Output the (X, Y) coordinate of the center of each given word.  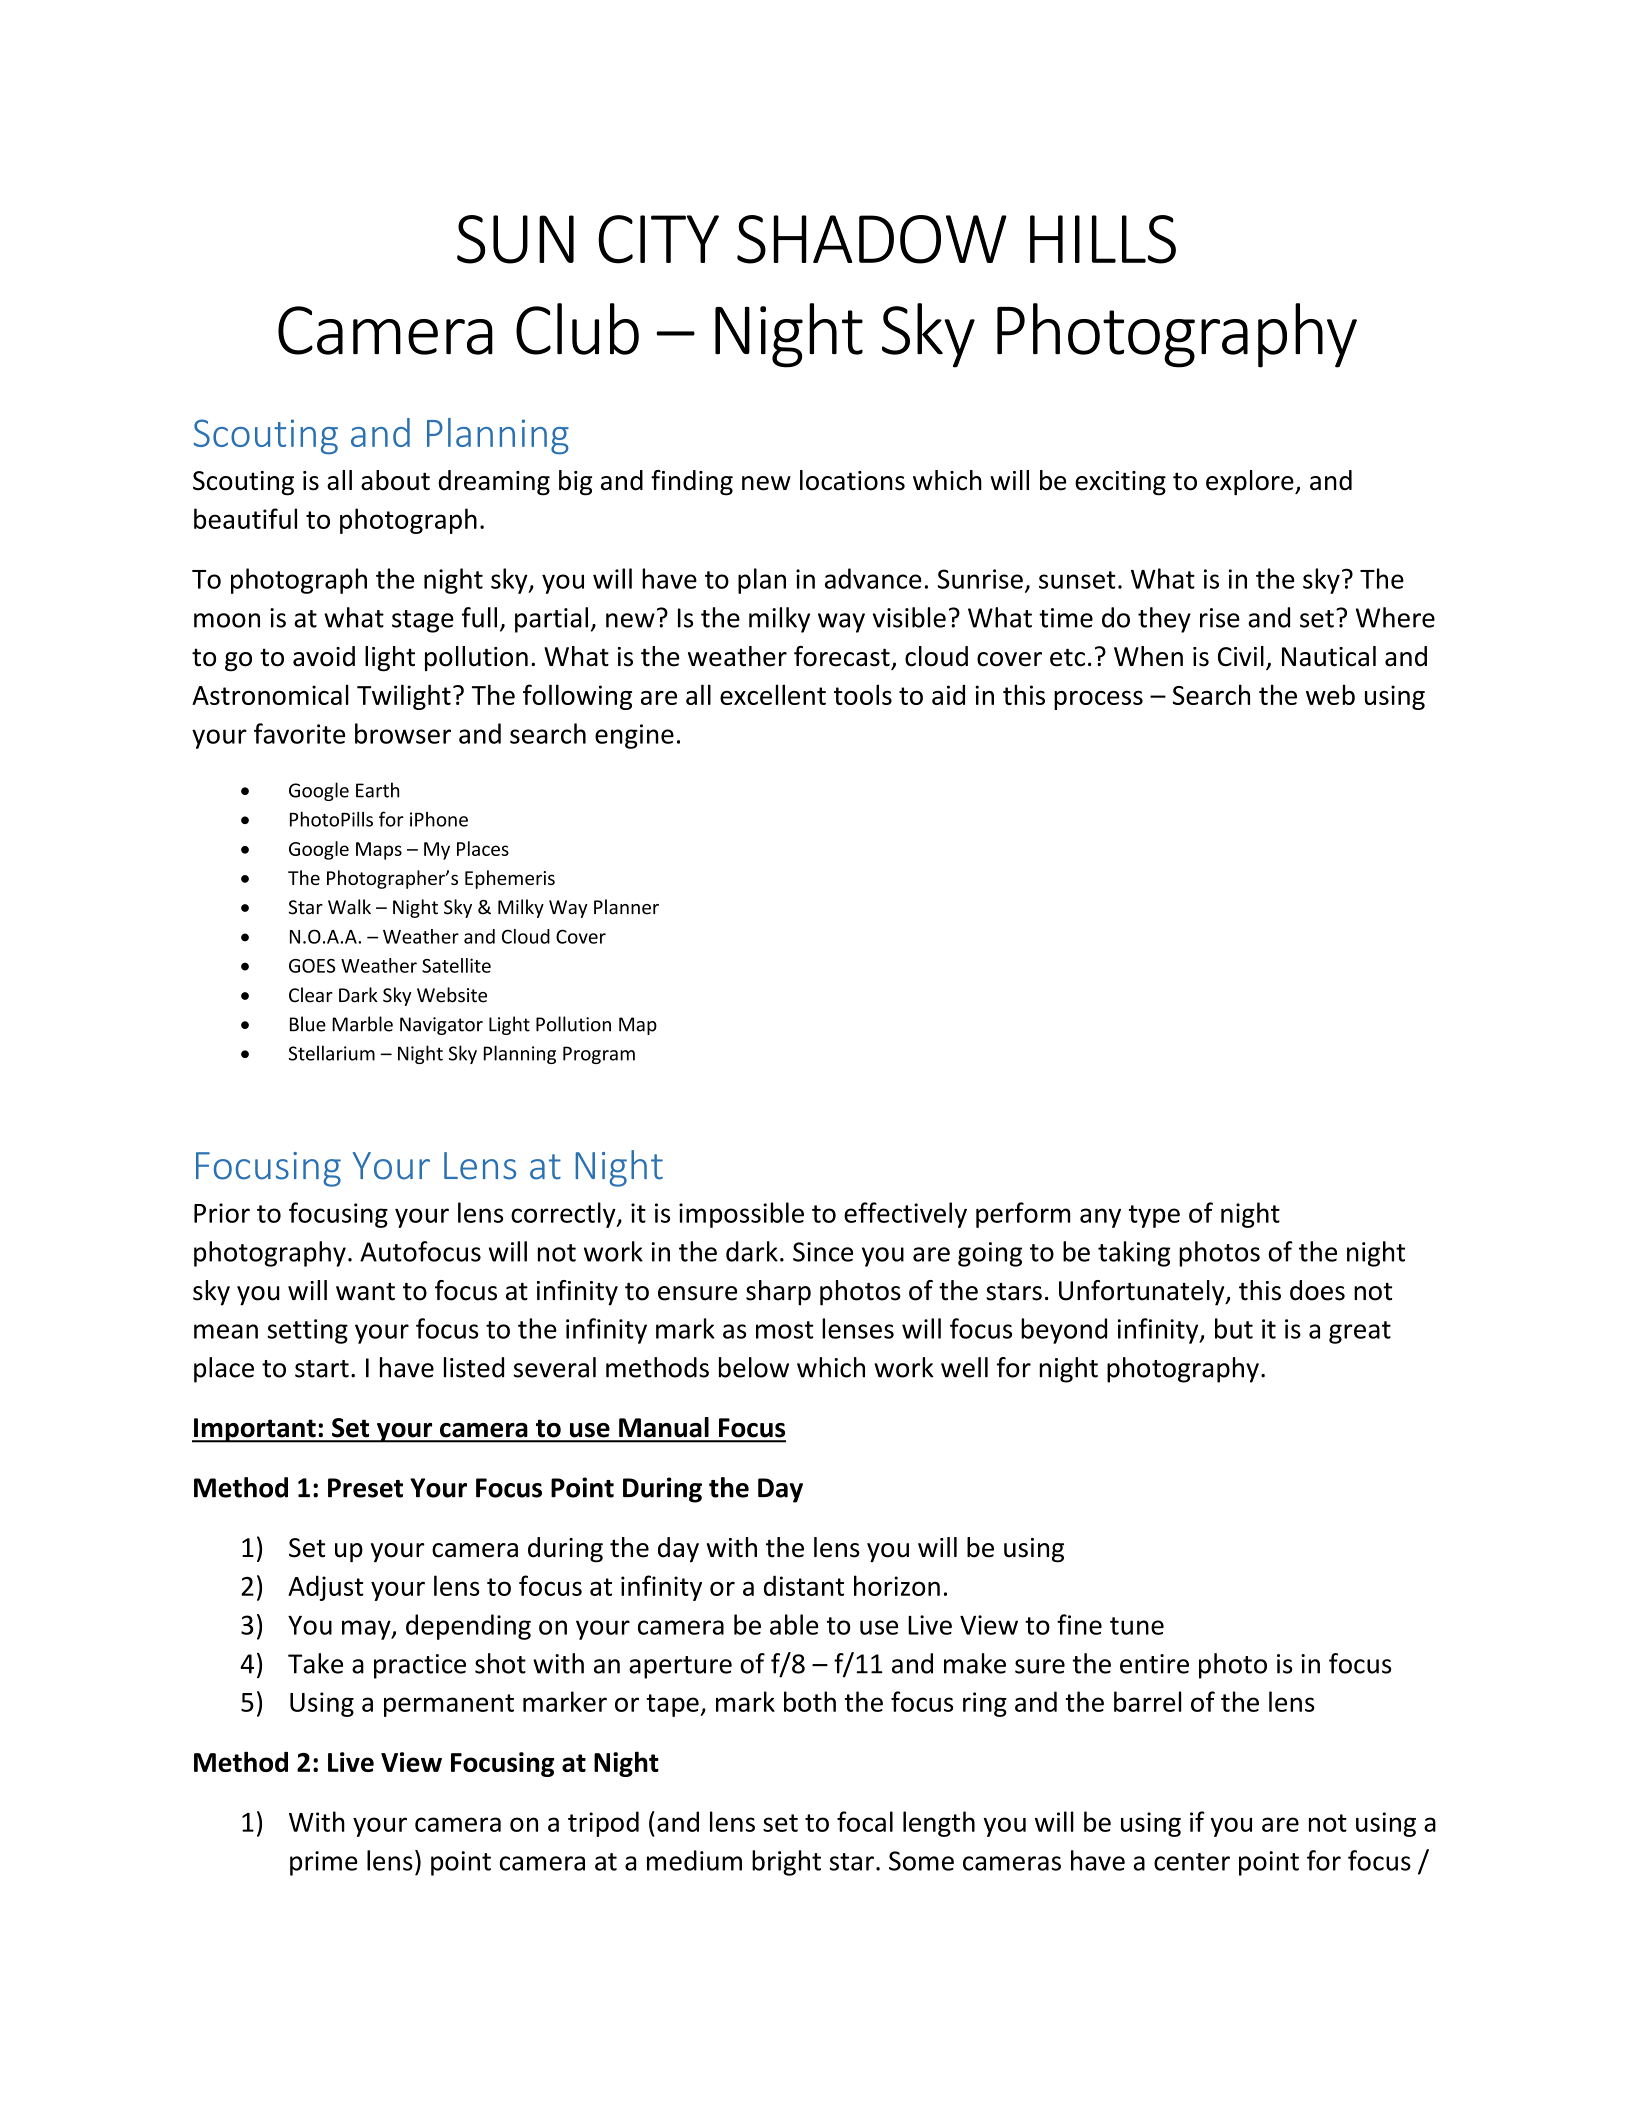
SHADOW (872, 239)
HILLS (1103, 239)
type (1154, 1216)
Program (599, 1055)
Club (577, 329)
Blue (308, 1024)
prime (324, 1863)
